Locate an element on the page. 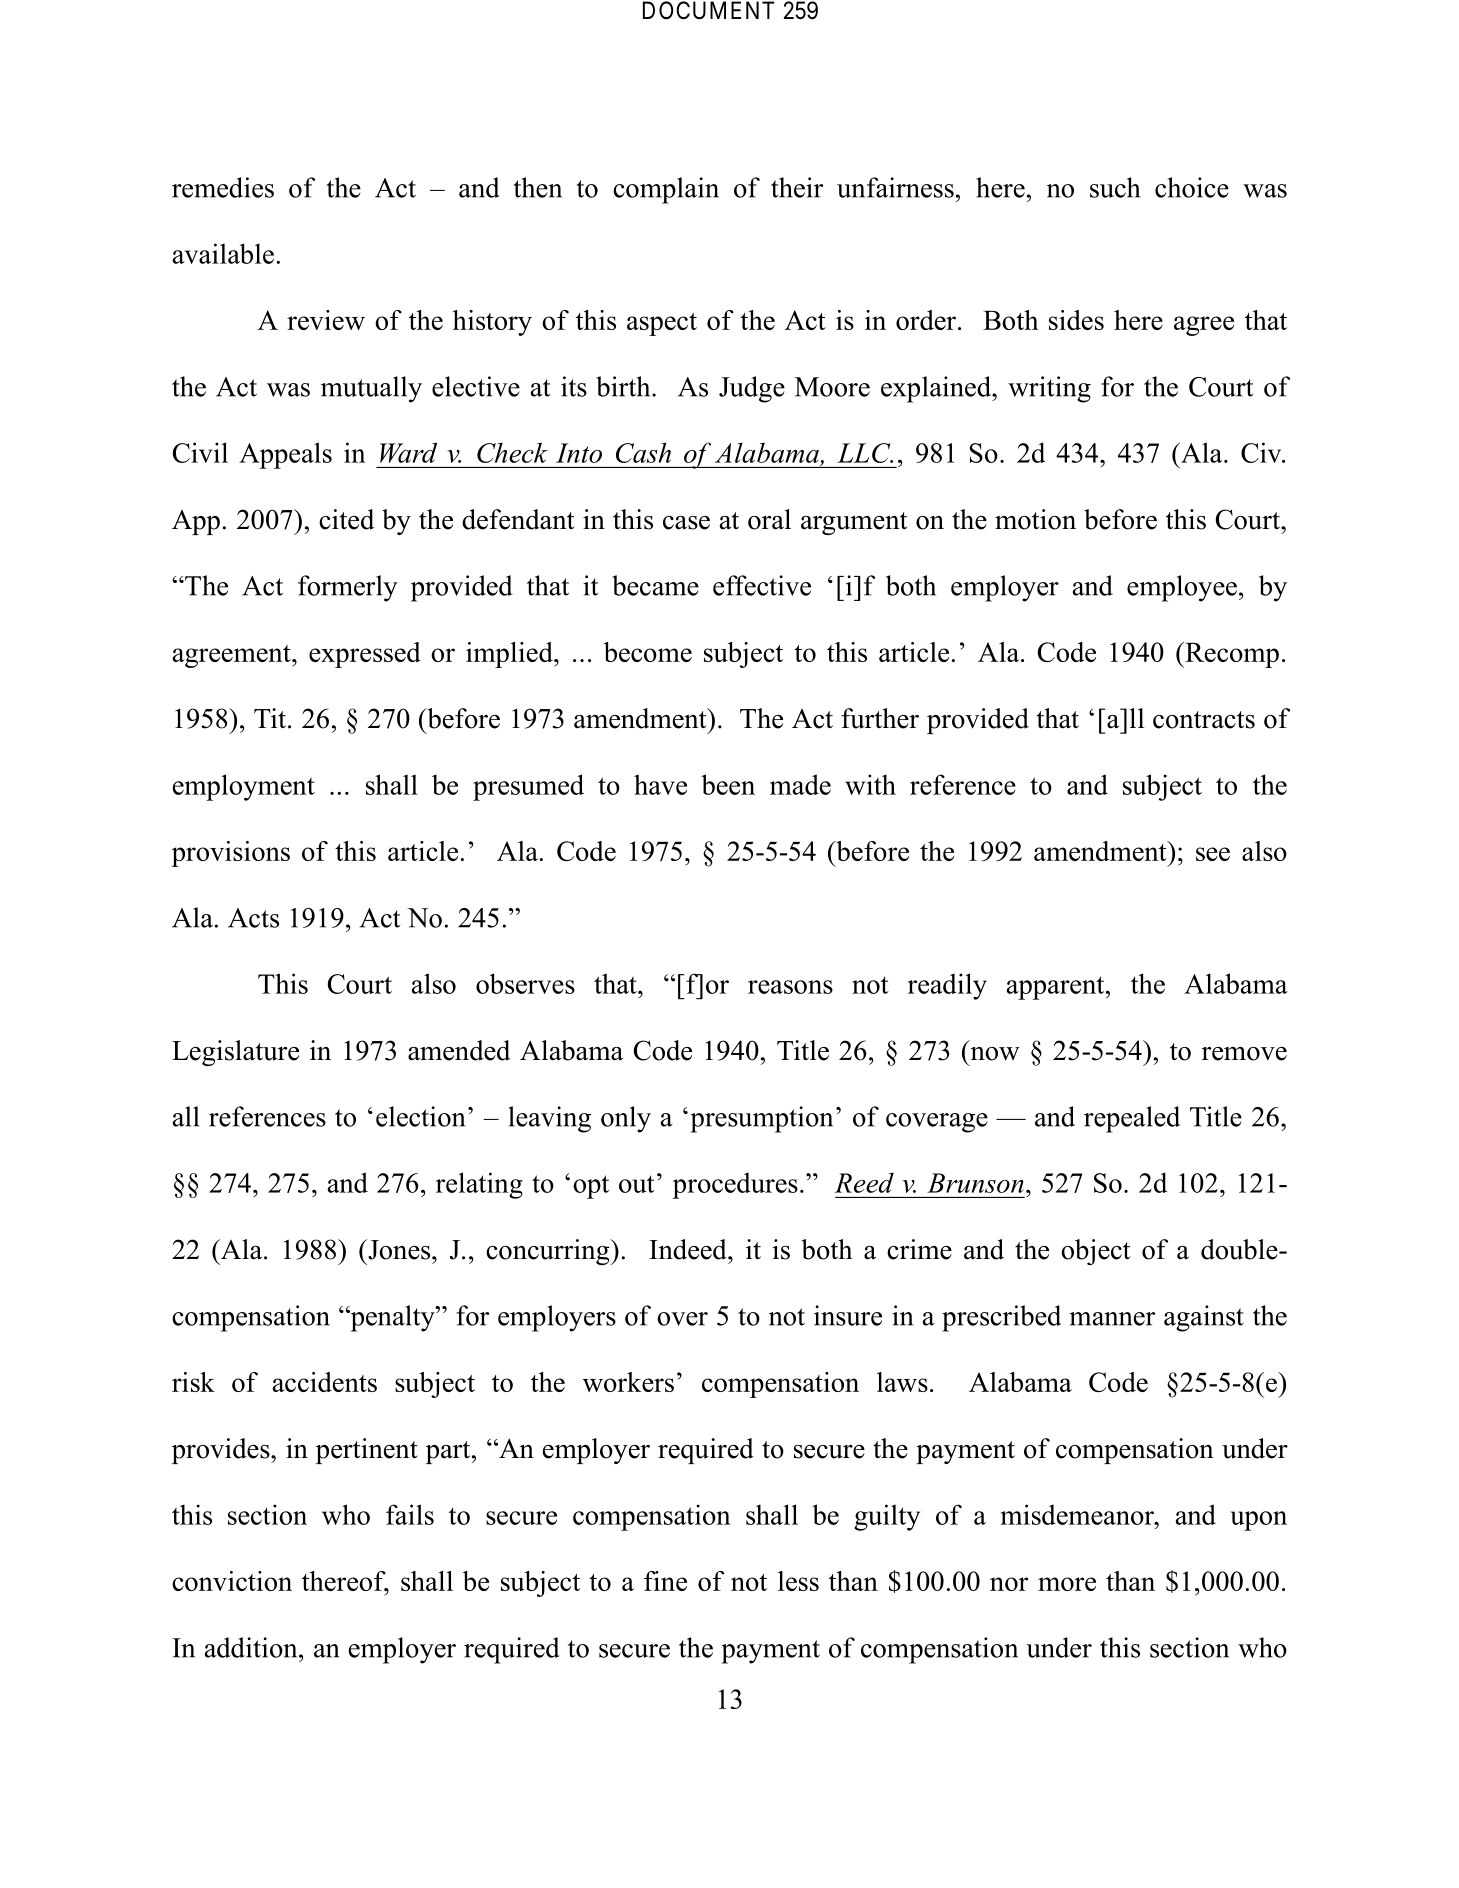 This document has height=1888, width=1459. been is located at coordinates (728, 784).
